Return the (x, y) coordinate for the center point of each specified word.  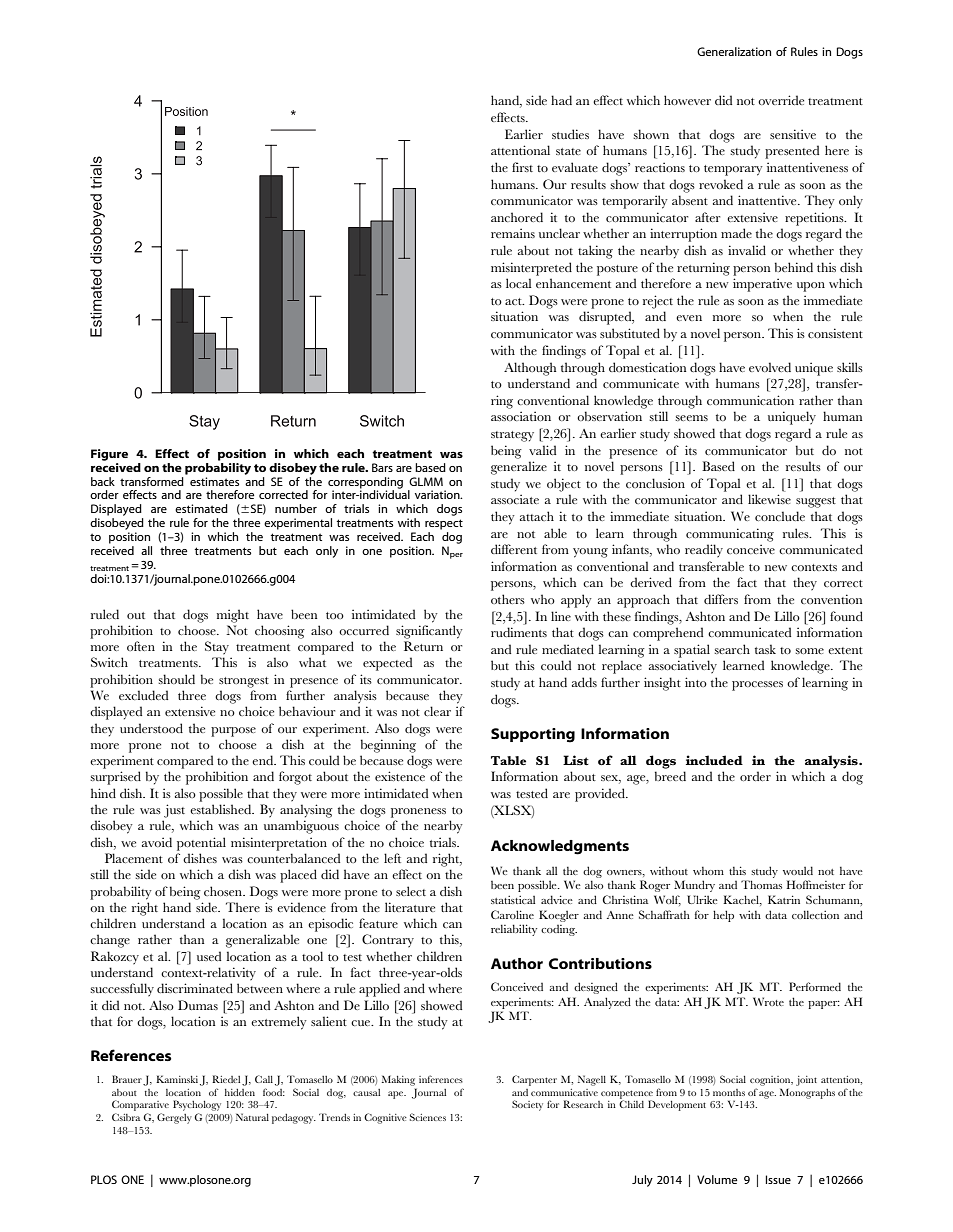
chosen (224, 891)
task (765, 649)
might (233, 616)
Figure (109, 455)
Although (530, 369)
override (781, 100)
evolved (770, 367)
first (522, 167)
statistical (513, 900)
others (508, 599)
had (561, 100)
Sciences (428, 1117)
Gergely (174, 1118)
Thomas (761, 884)
